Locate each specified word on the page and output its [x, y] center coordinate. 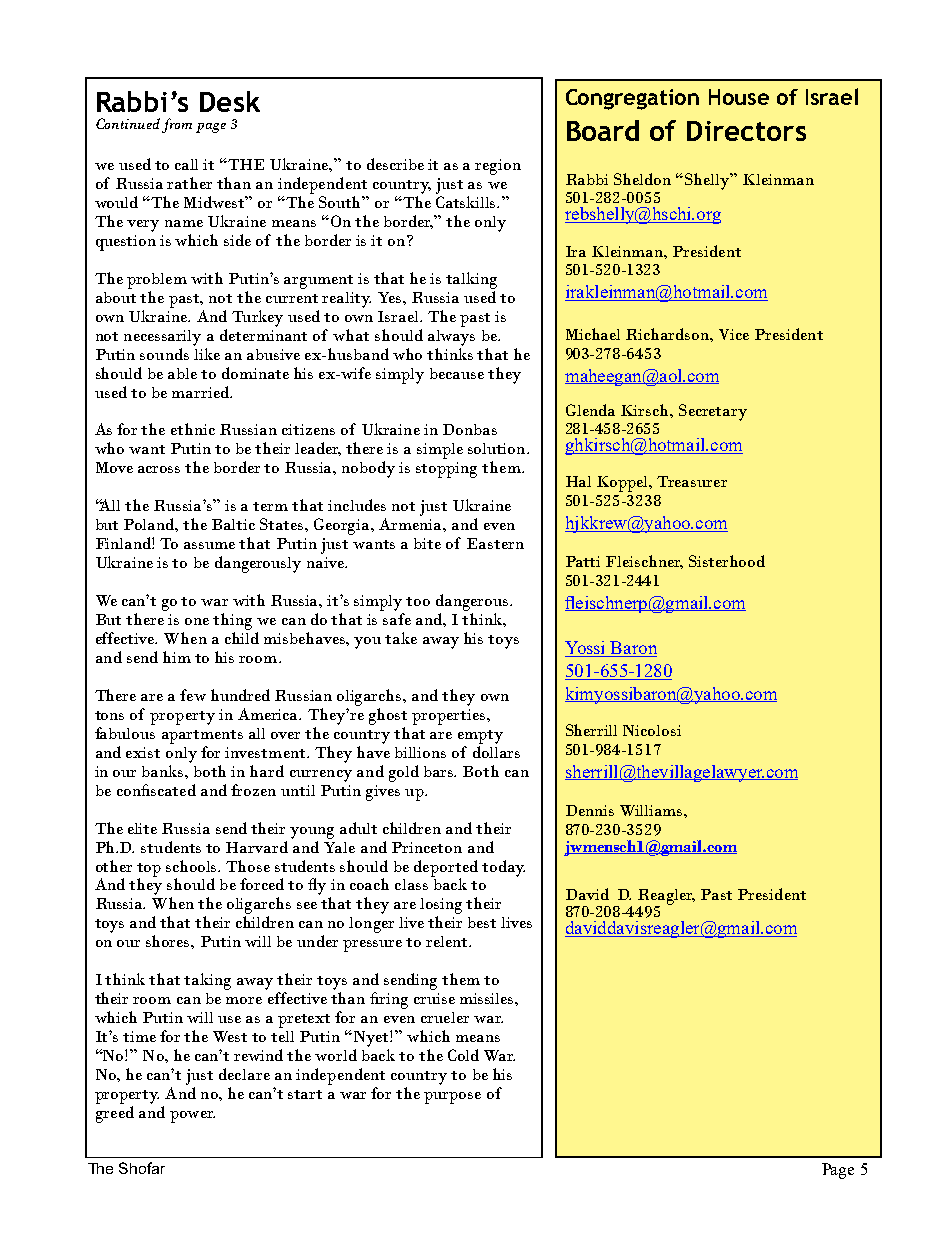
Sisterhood [727, 561]
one [197, 621]
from [177, 125]
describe [395, 164]
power [192, 1117]
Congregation [632, 99]
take [401, 638]
